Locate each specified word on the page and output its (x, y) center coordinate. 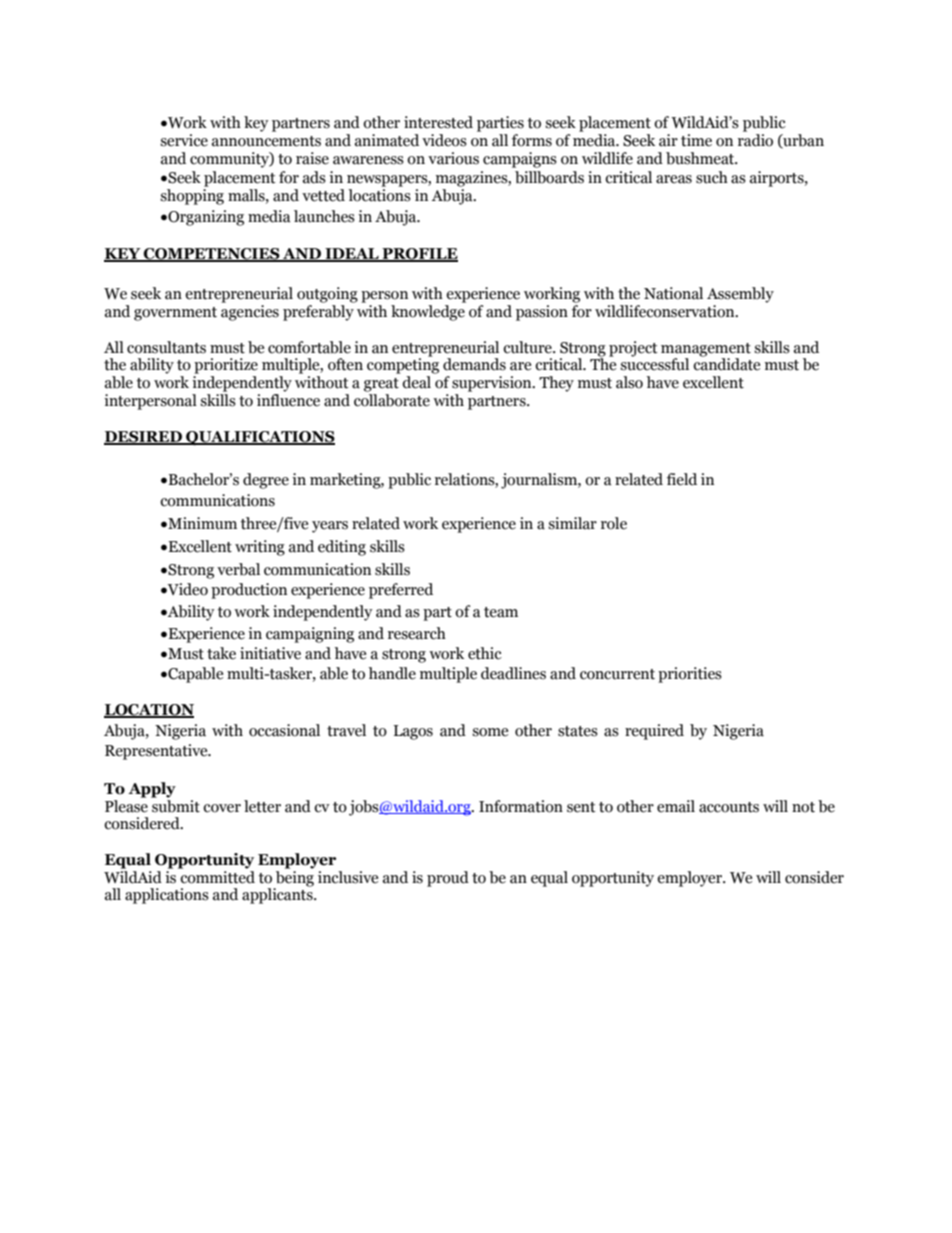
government (175, 314)
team (501, 612)
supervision (493, 384)
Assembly (740, 295)
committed (216, 876)
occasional (284, 730)
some (490, 732)
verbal (238, 569)
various (453, 158)
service (184, 140)
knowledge (428, 313)
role (614, 523)
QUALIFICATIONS (259, 438)
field (682, 479)
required (654, 732)
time (696, 140)
